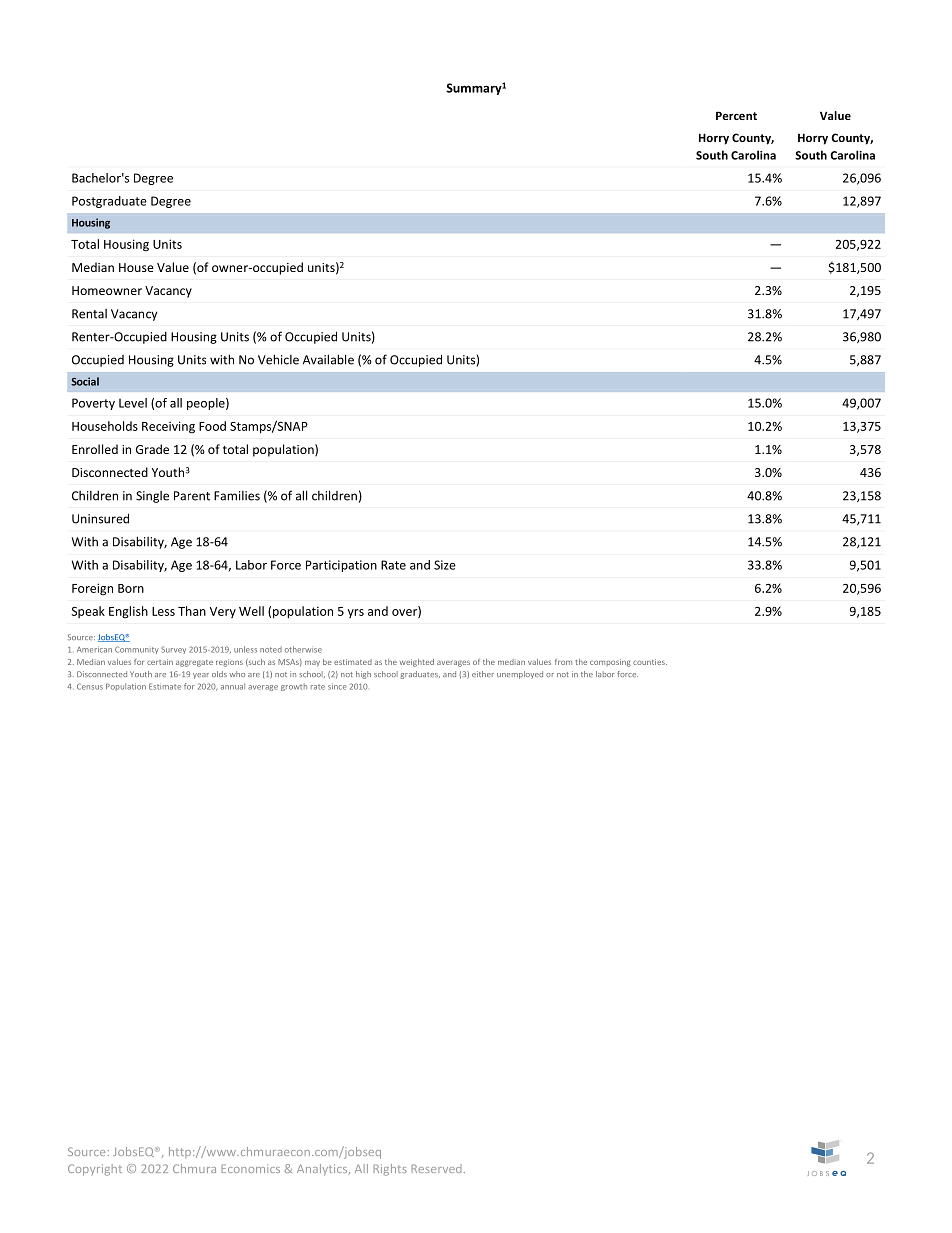 The width and height of the screenshot is (952, 1233). I want to click on Rights, so click(390, 1170).
